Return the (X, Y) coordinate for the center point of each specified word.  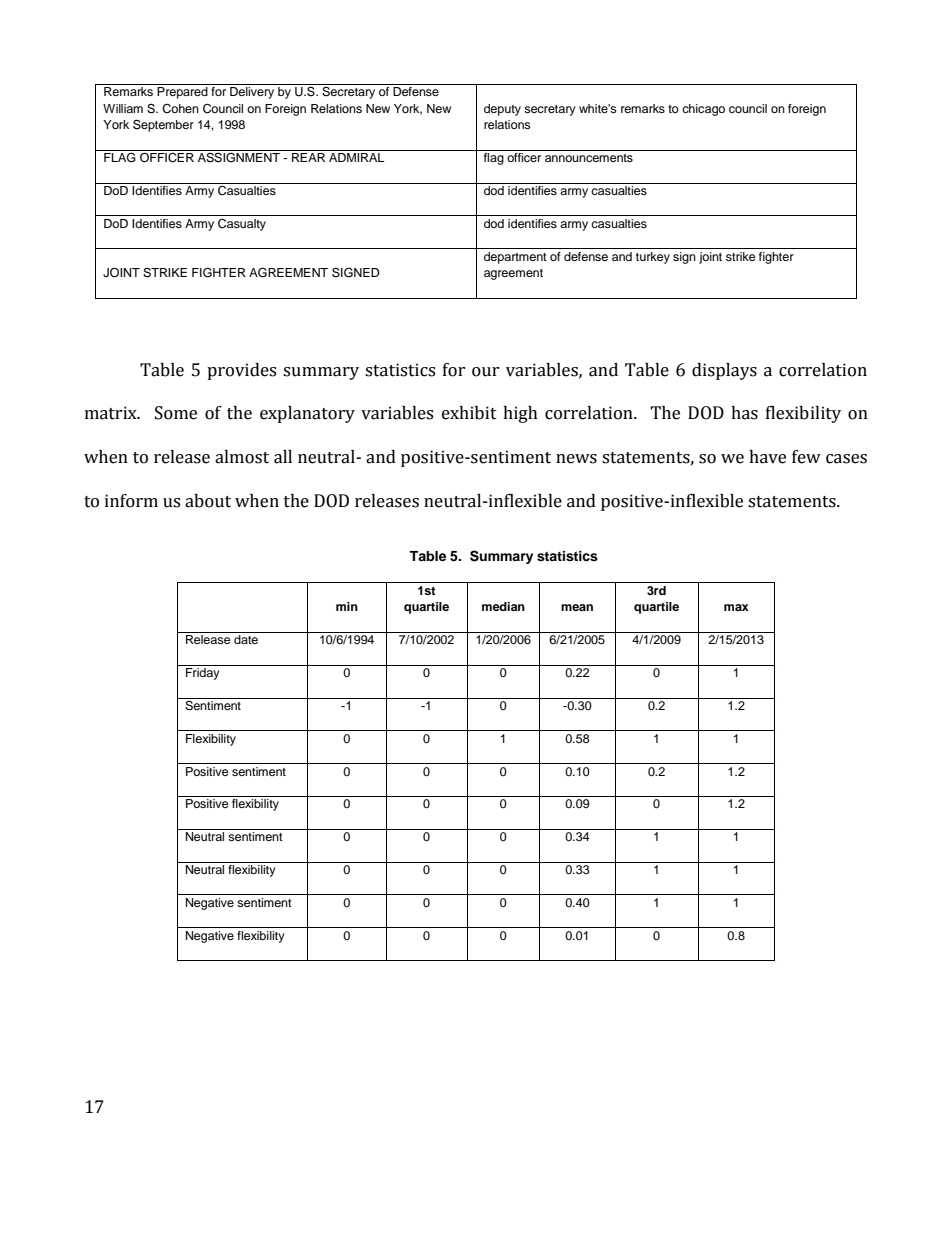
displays (724, 371)
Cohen (180, 109)
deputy (502, 110)
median (503, 606)
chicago (703, 110)
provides (241, 371)
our (486, 372)
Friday (203, 674)
